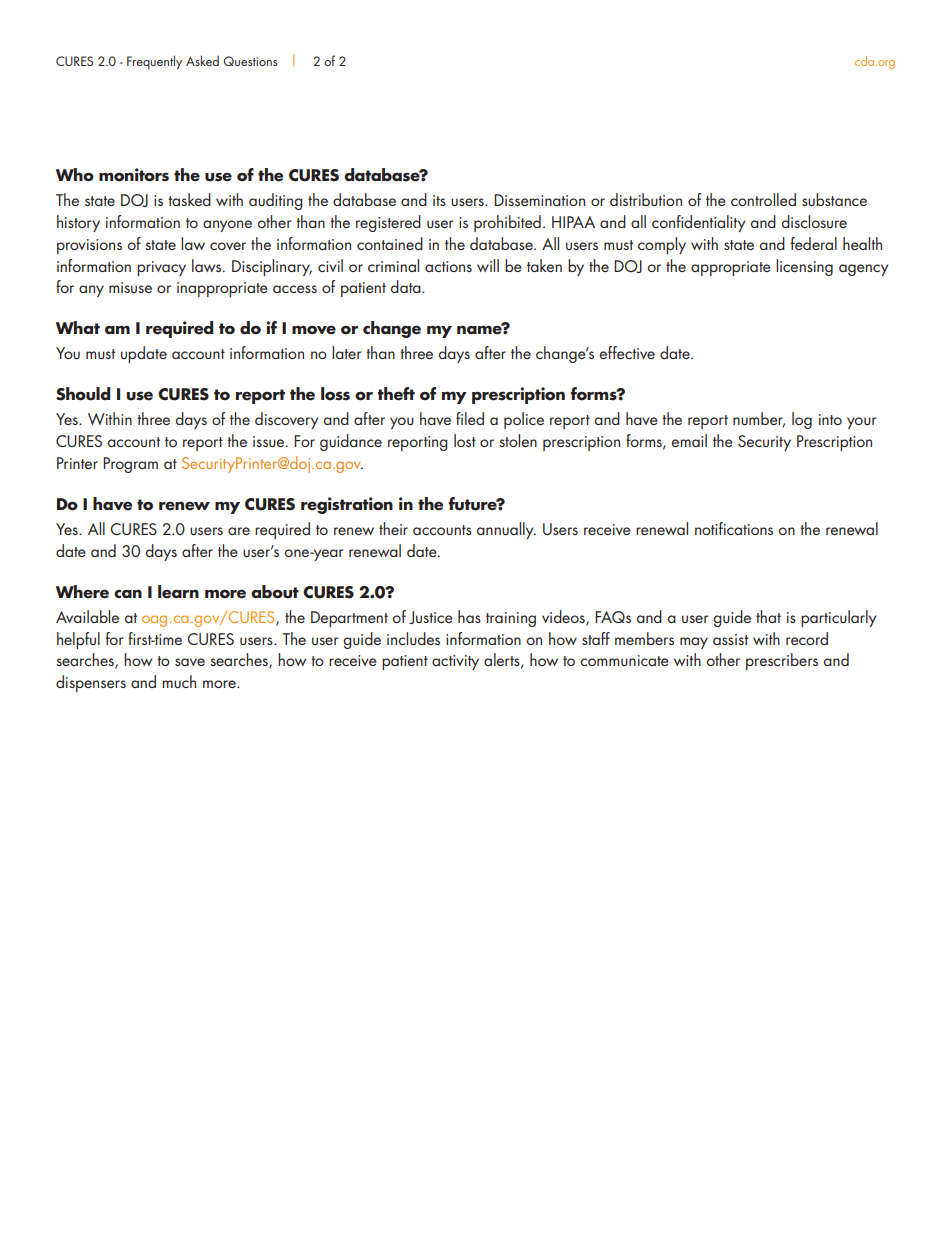 The image size is (952, 1233). Describe the element at coordinates (250, 61) in the screenshot. I see `Questions` at that location.
